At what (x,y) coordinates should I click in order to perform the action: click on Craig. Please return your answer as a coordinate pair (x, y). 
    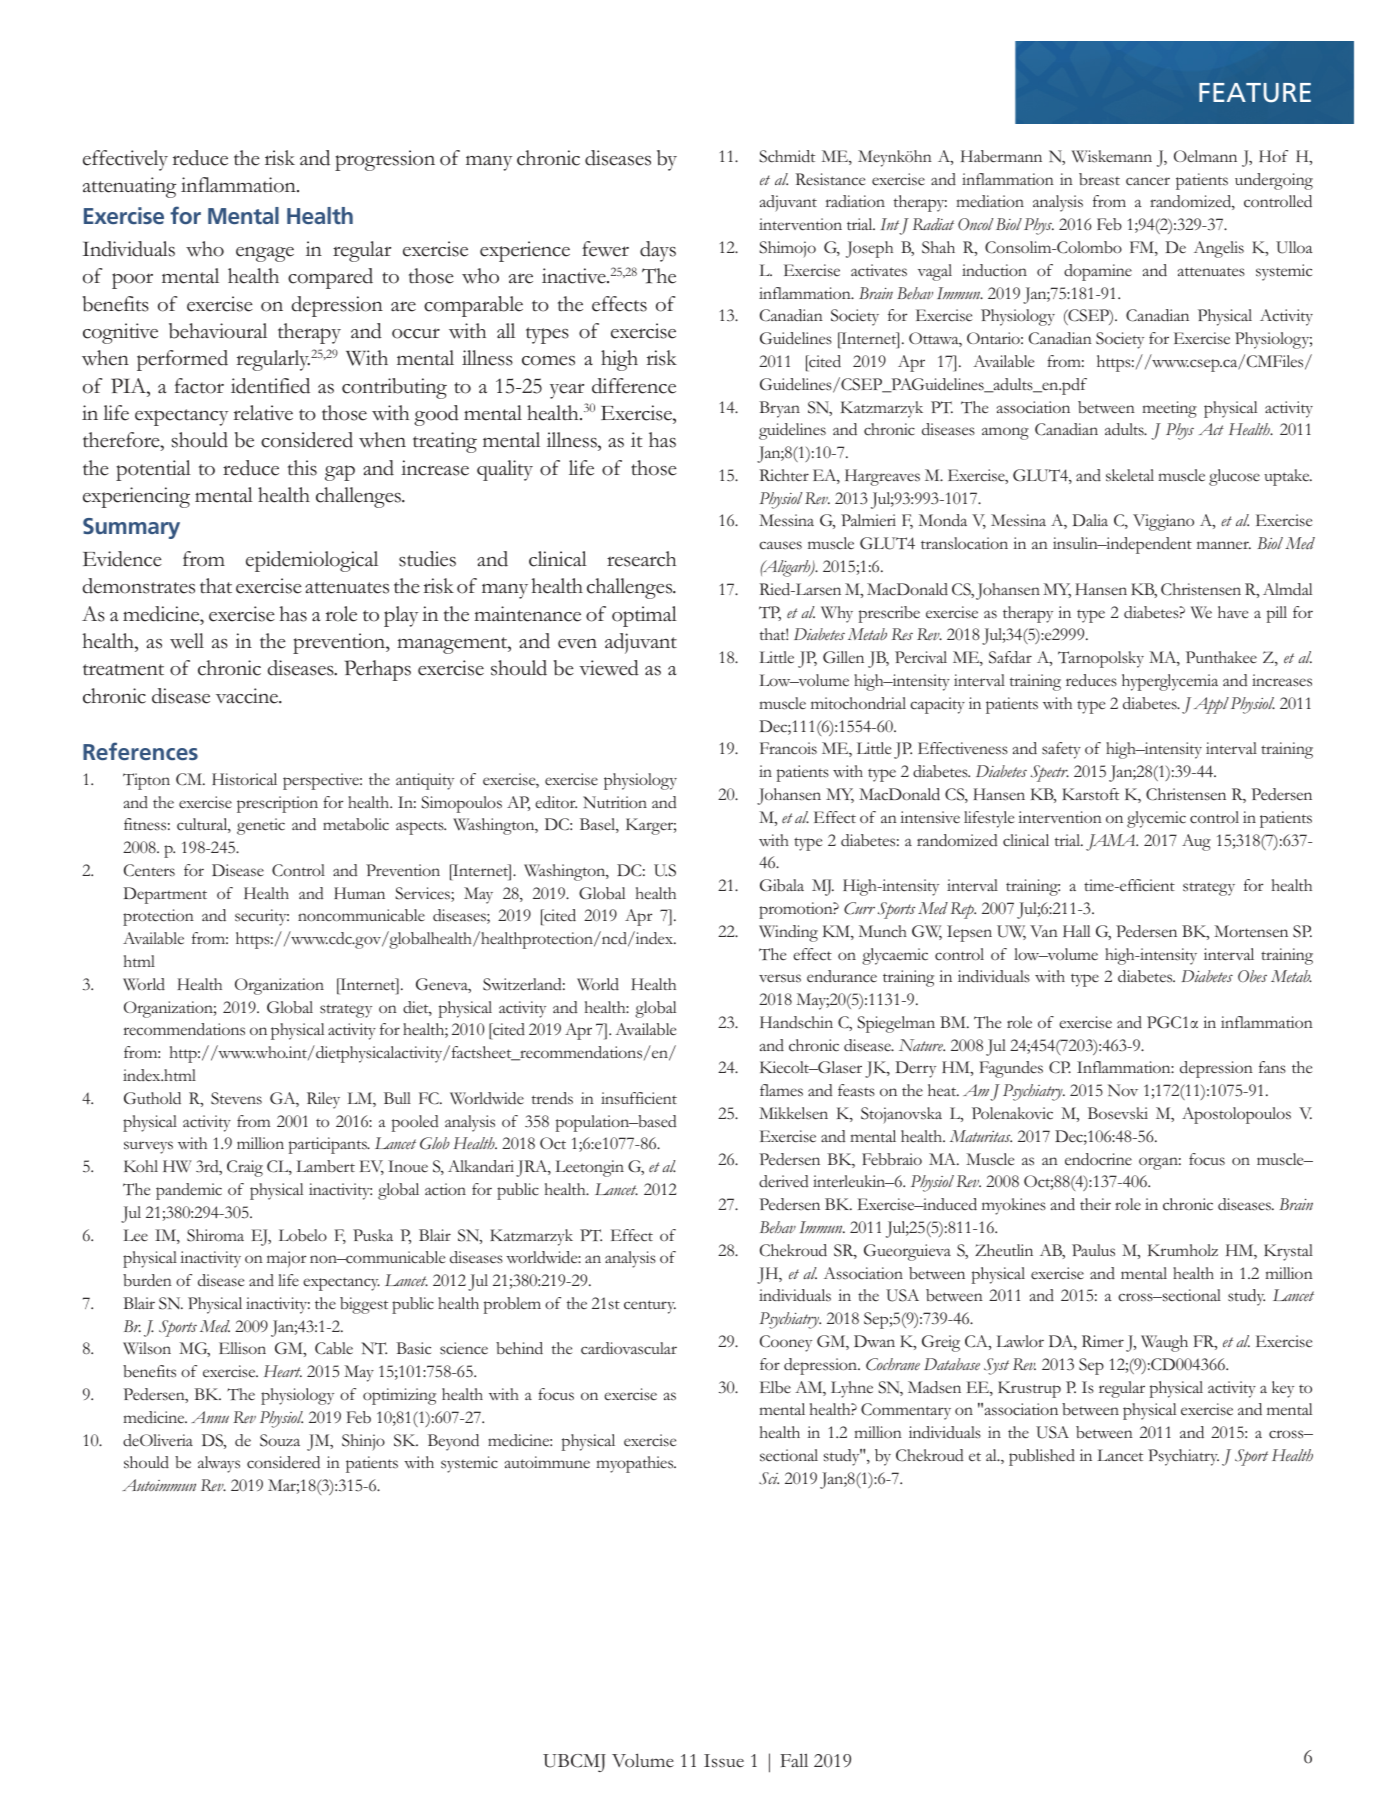
    Looking at the image, I should click on (245, 1168).
